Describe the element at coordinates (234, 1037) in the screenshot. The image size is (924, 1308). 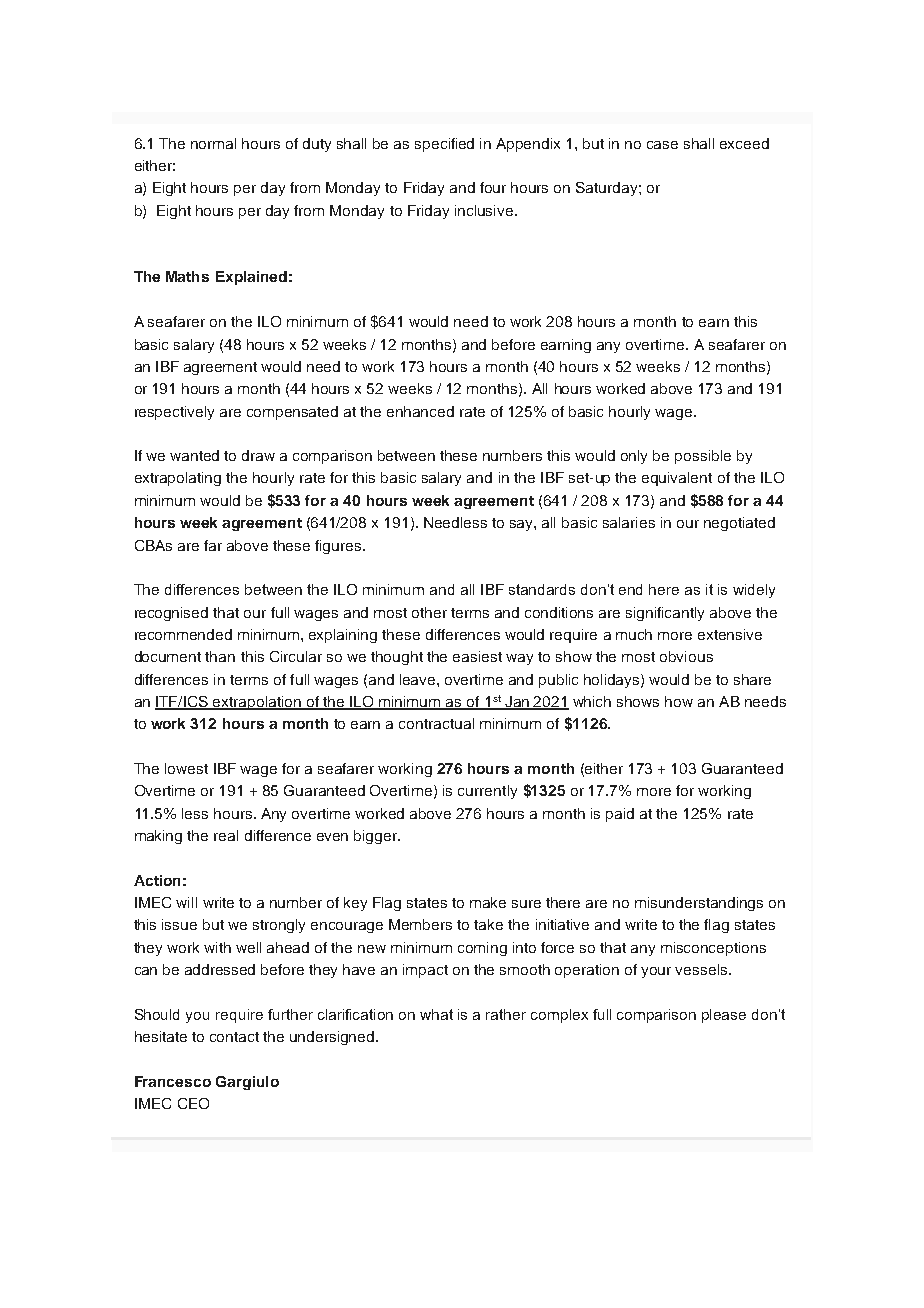
I see `contact` at that location.
